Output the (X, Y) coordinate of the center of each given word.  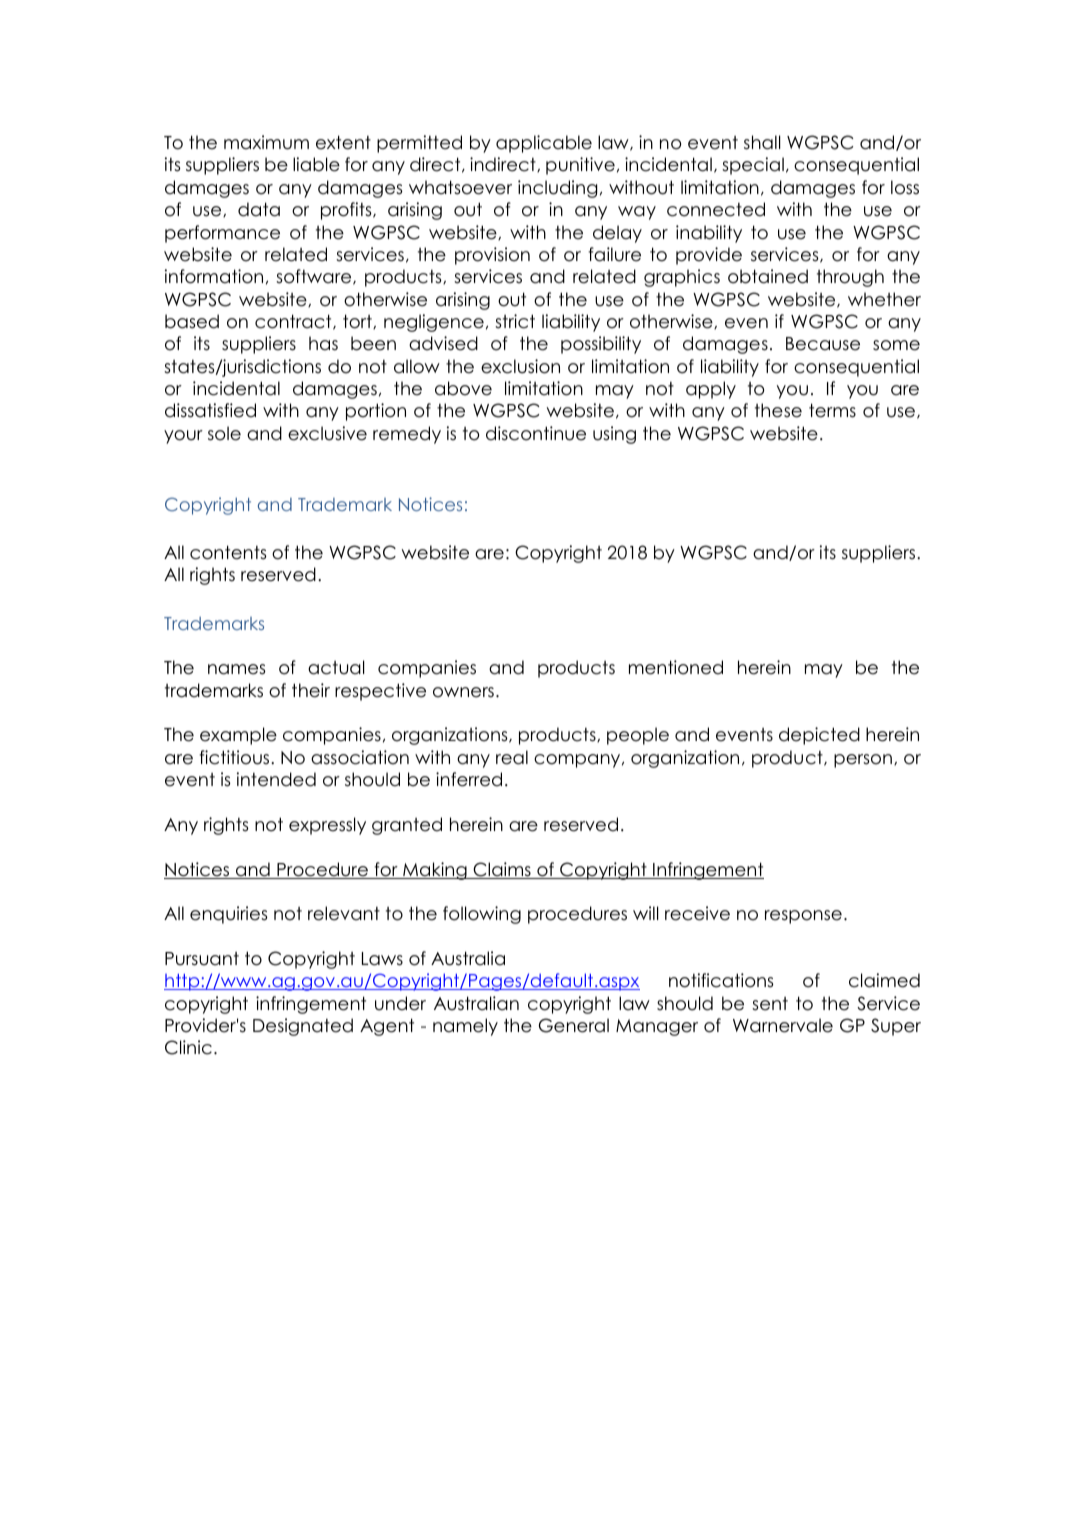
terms (832, 410)
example (238, 736)
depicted (819, 736)
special (753, 166)
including (557, 189)
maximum (266, 142)
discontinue (536, 433)
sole (224, 433)
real (512, 757)
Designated (303, 1027)
